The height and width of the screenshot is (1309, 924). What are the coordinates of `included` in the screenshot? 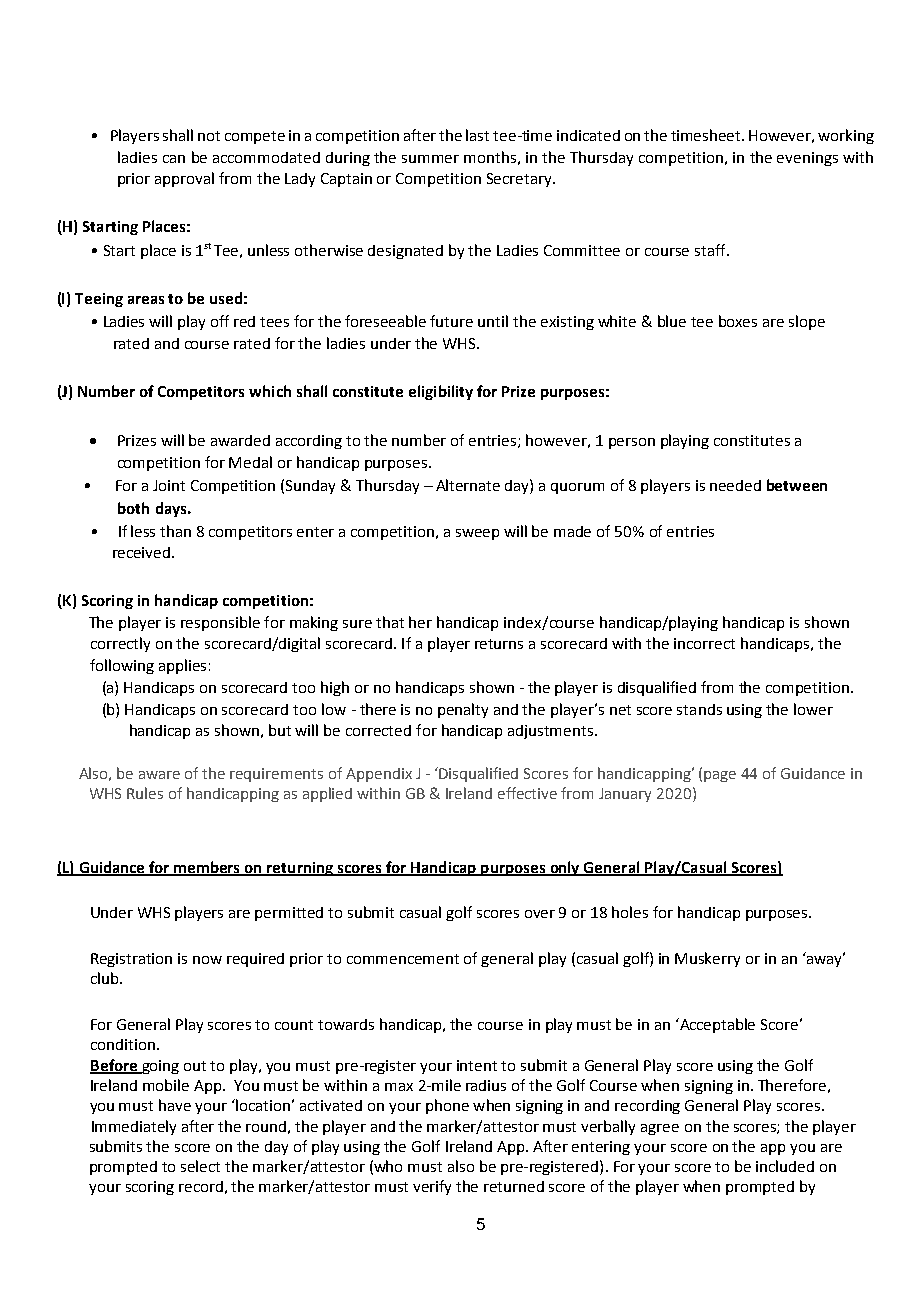 It's located at (785, 1166).
